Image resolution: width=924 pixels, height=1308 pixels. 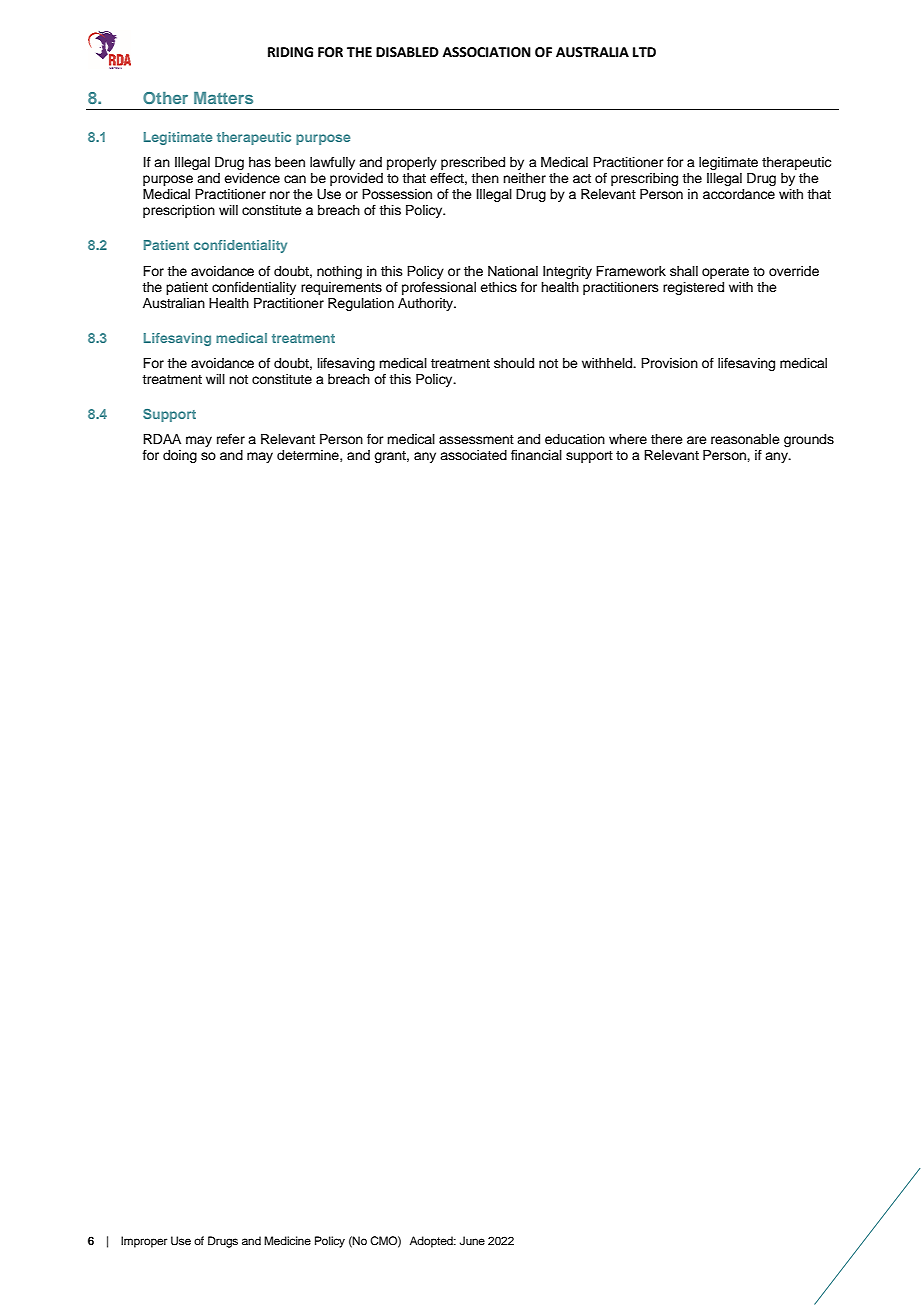 I want to click on LTD, so click(x=644, y=52).
